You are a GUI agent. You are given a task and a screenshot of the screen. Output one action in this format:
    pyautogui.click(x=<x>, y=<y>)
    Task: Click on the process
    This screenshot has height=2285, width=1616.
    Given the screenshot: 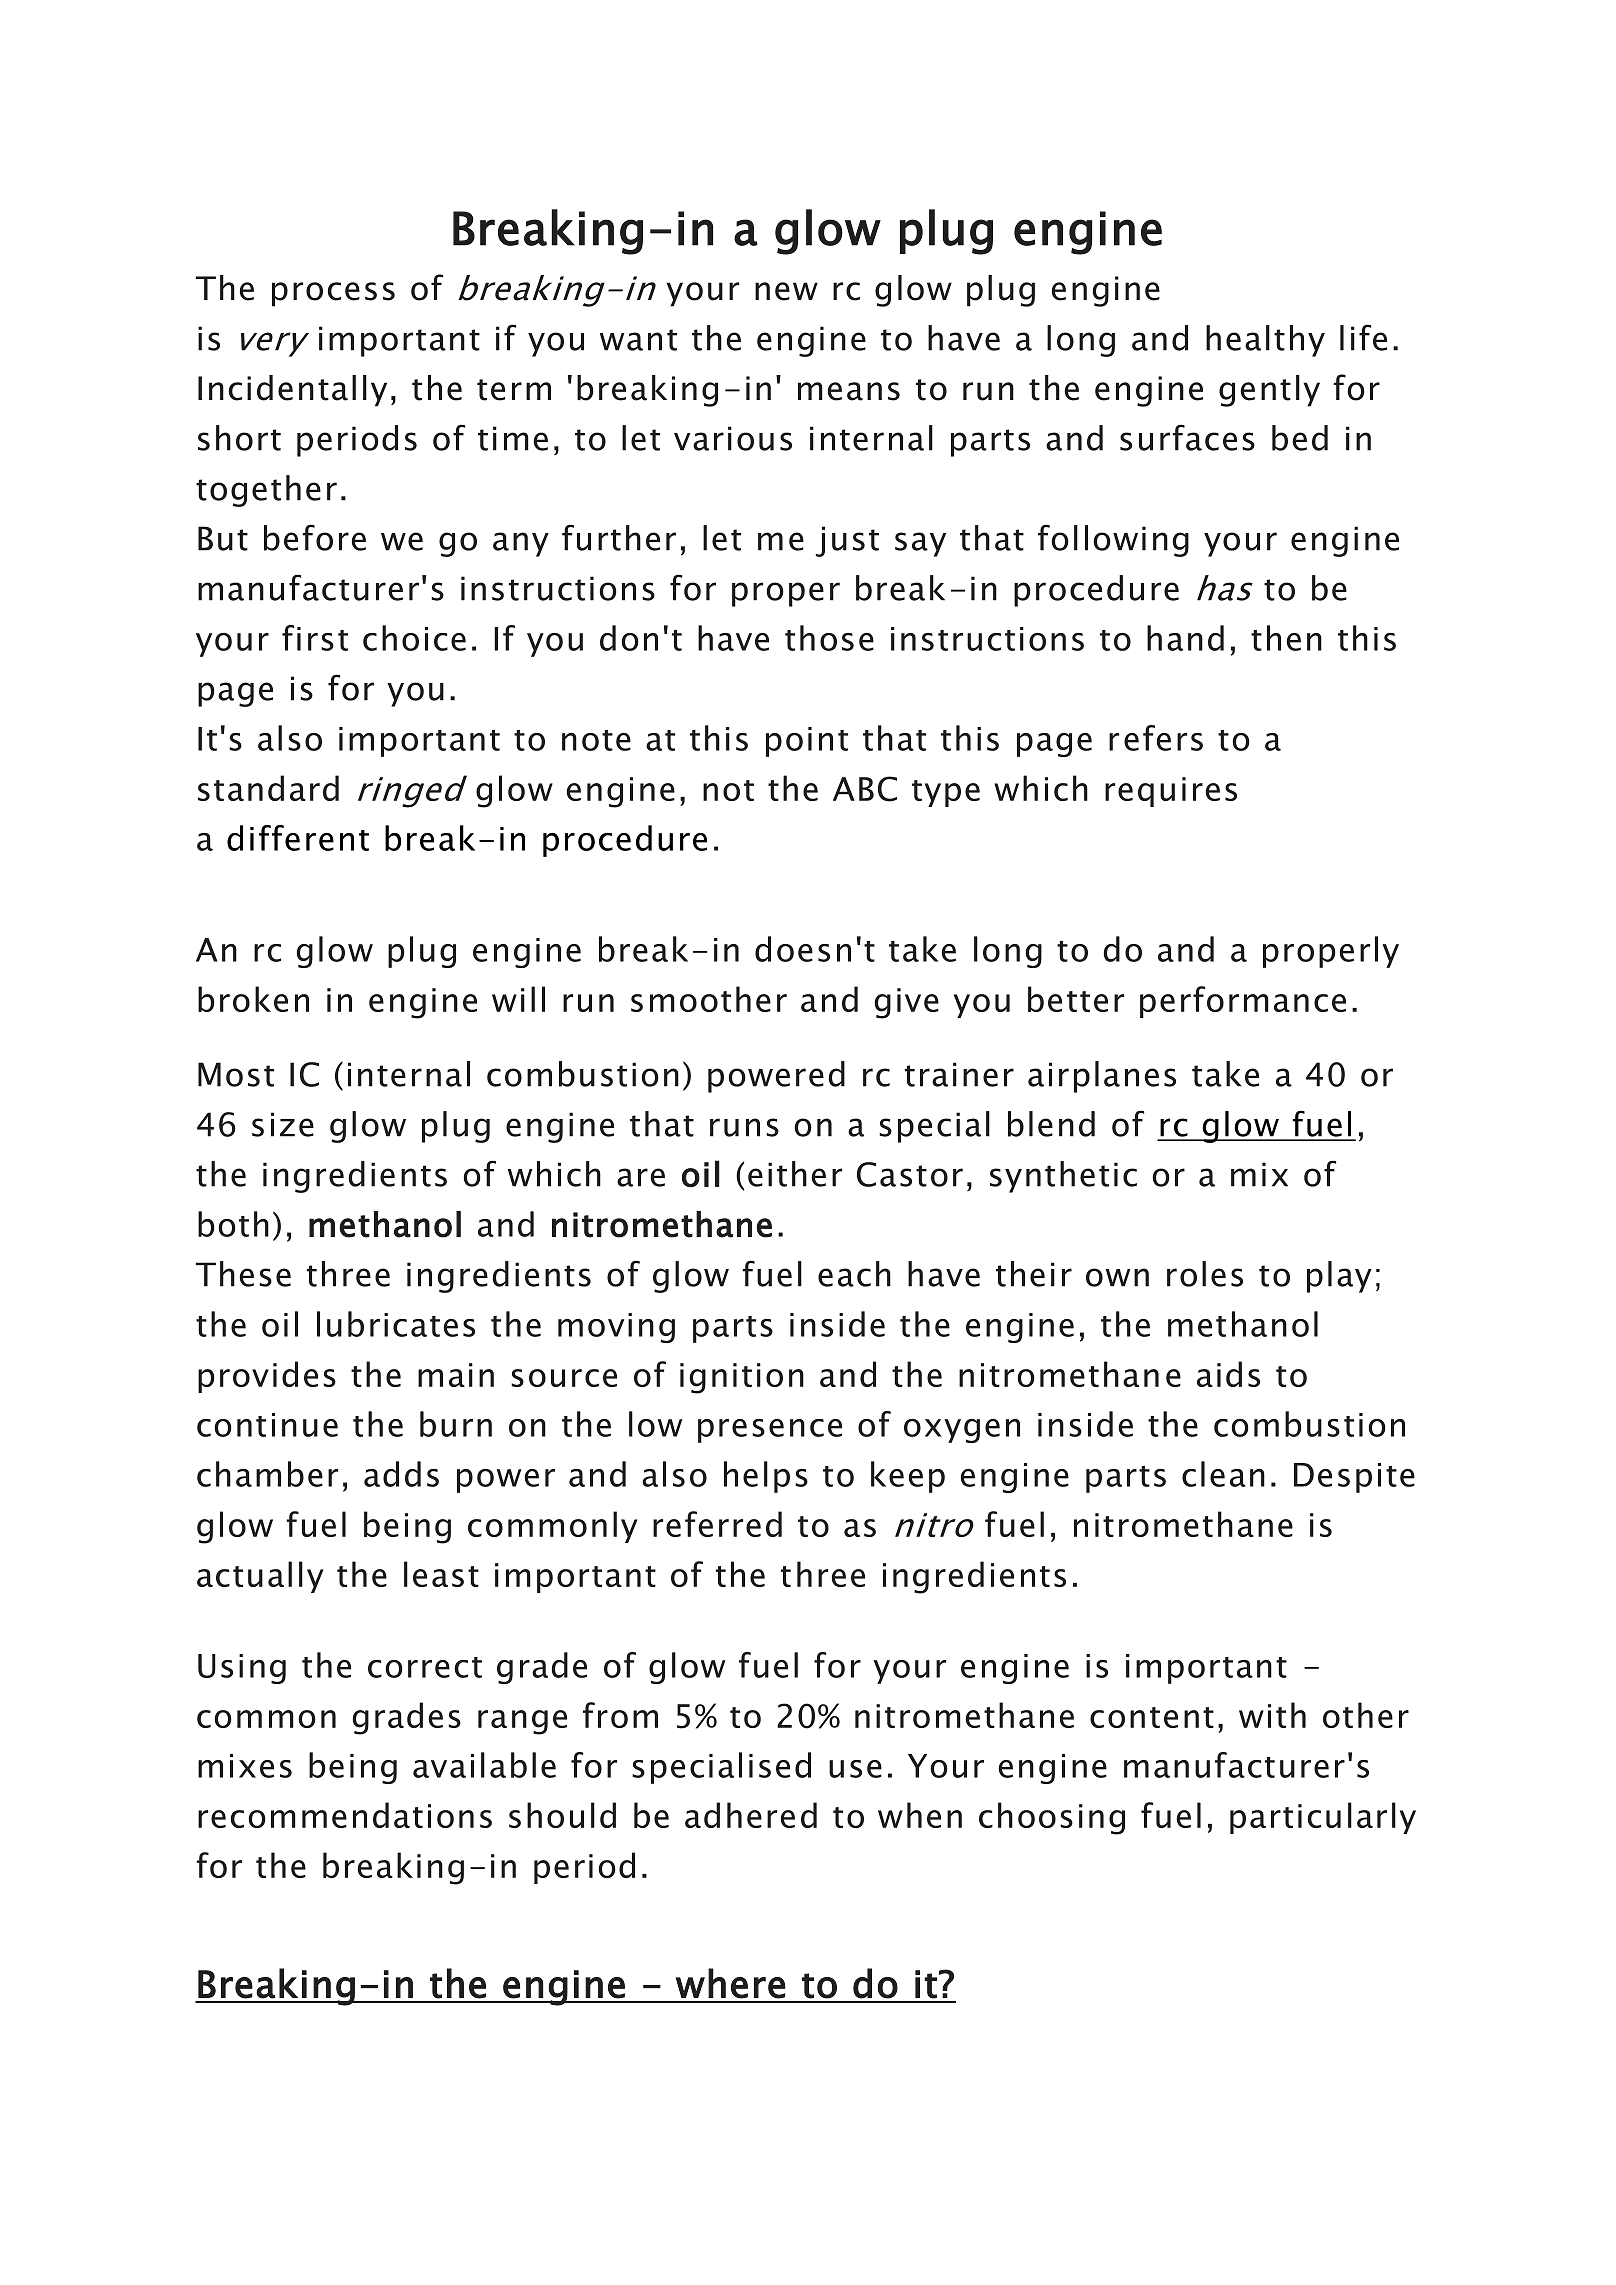 What is the action you would take?
    pyautogui.click(x=333, y=294)
